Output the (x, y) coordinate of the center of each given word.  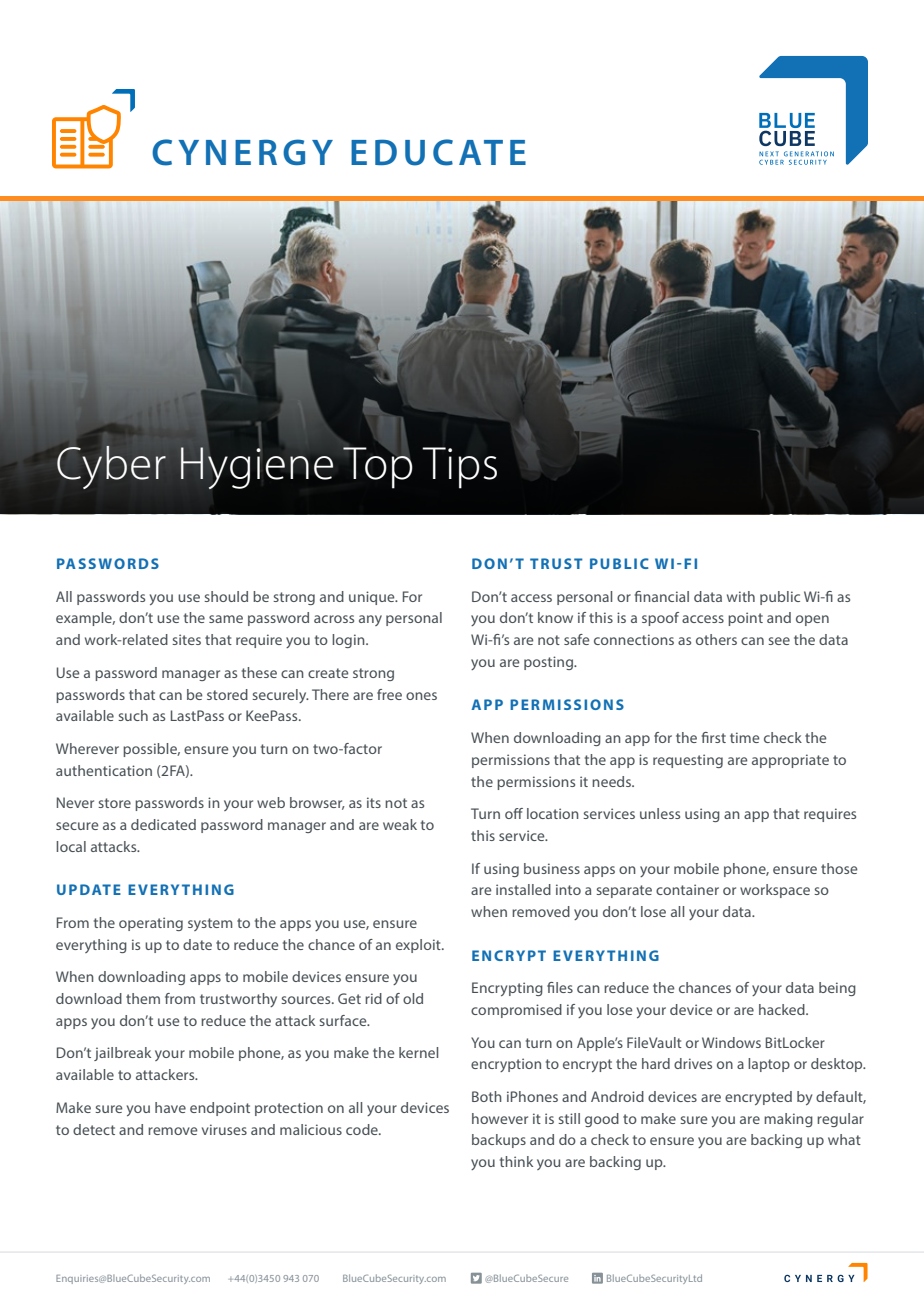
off (514, 813)
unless (660, 813)
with (741, 596)
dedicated (163, 824)
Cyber (111, 467)
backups (499, 1141)
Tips (459, 468)
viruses (224, 1129)
